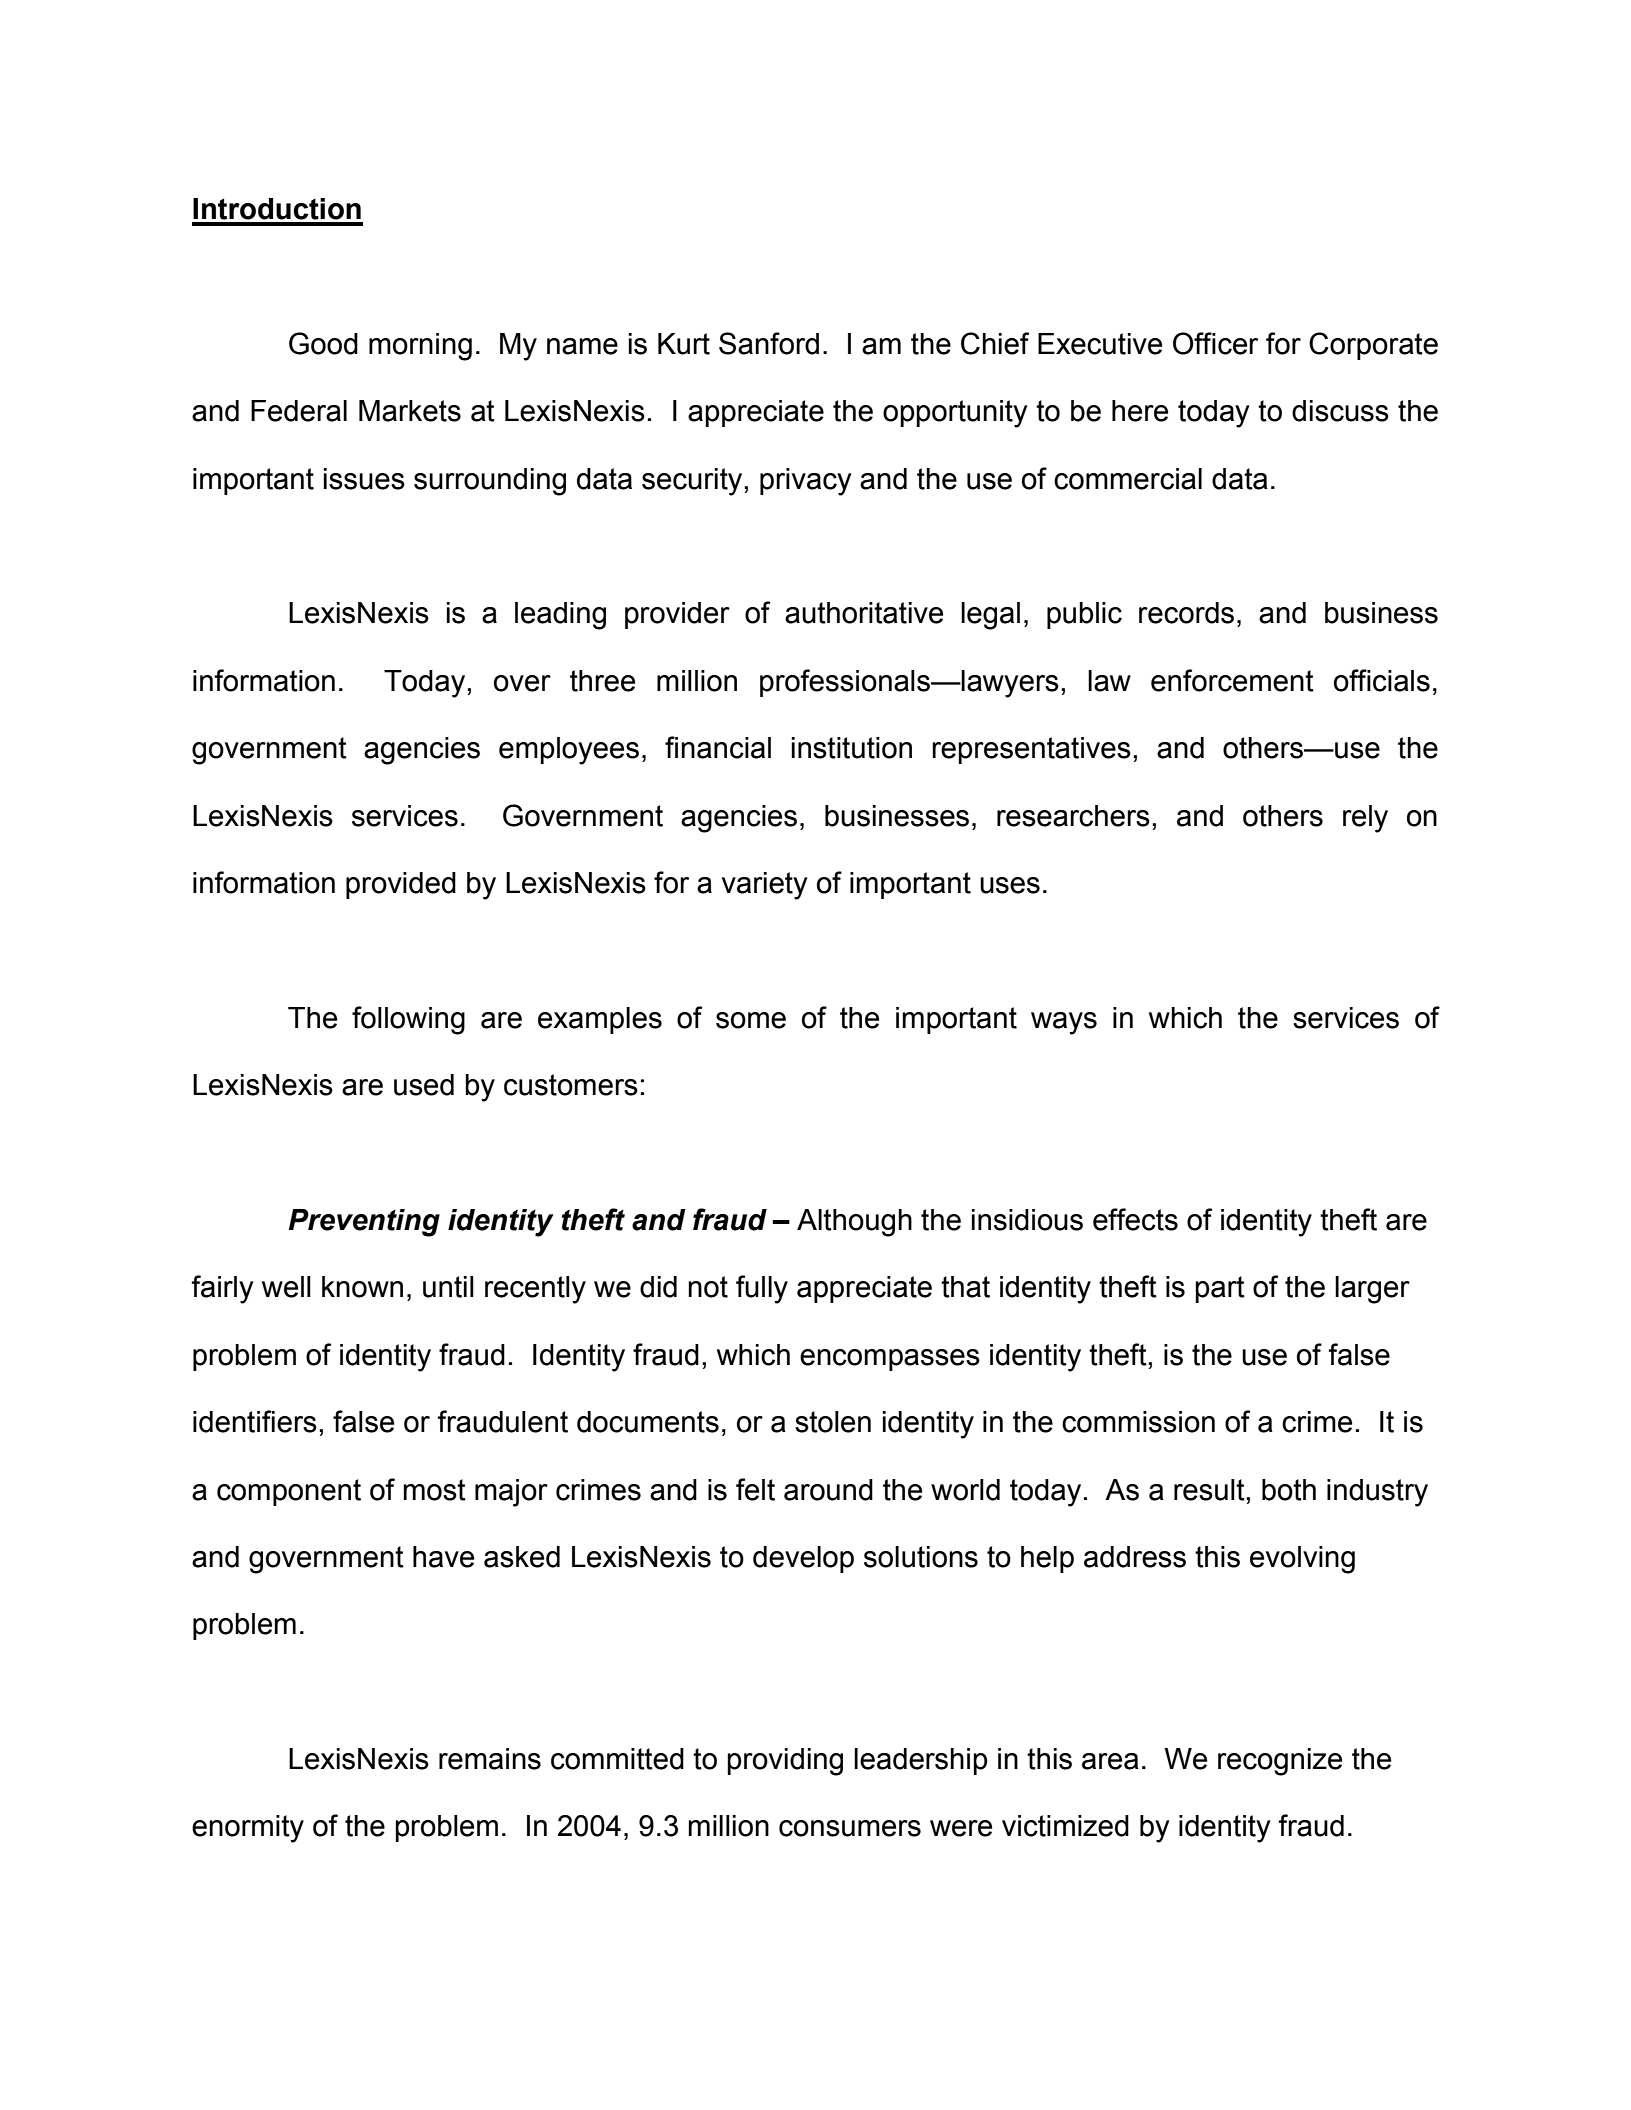 The width and height of the screenshot is (1631, 2110). What do you see at coordinates (1280, 1762) in the screenshot?
I see `recognize` at bounding box center [1280, 1762].
